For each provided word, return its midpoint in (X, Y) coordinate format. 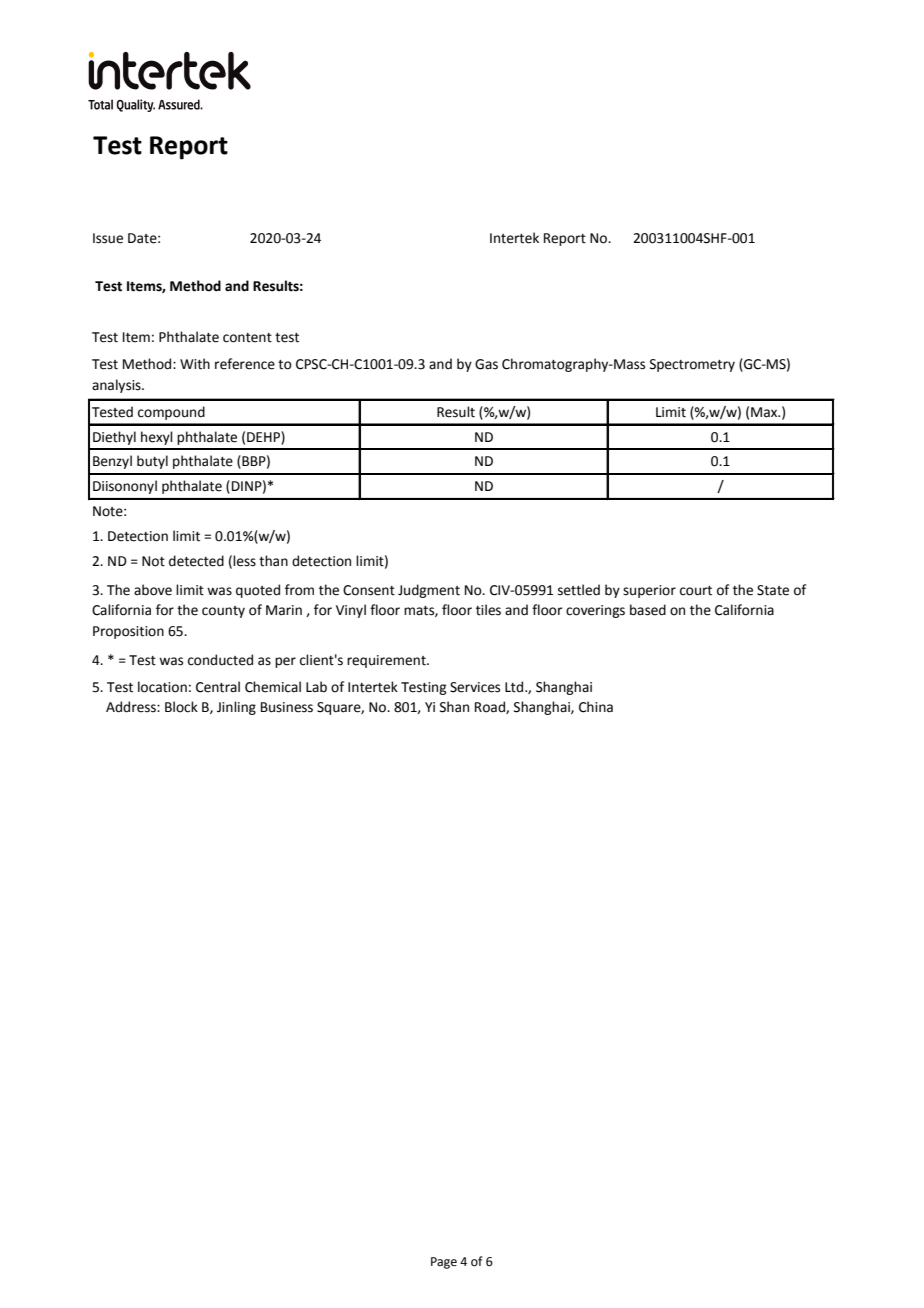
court (696, 591)
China (596, 707)
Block (181, 707)
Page (444, 1263)
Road (491, 707)
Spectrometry (692, 365)
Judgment (429, 591)
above (153, 590)
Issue (108, 238)
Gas (486, 364)
